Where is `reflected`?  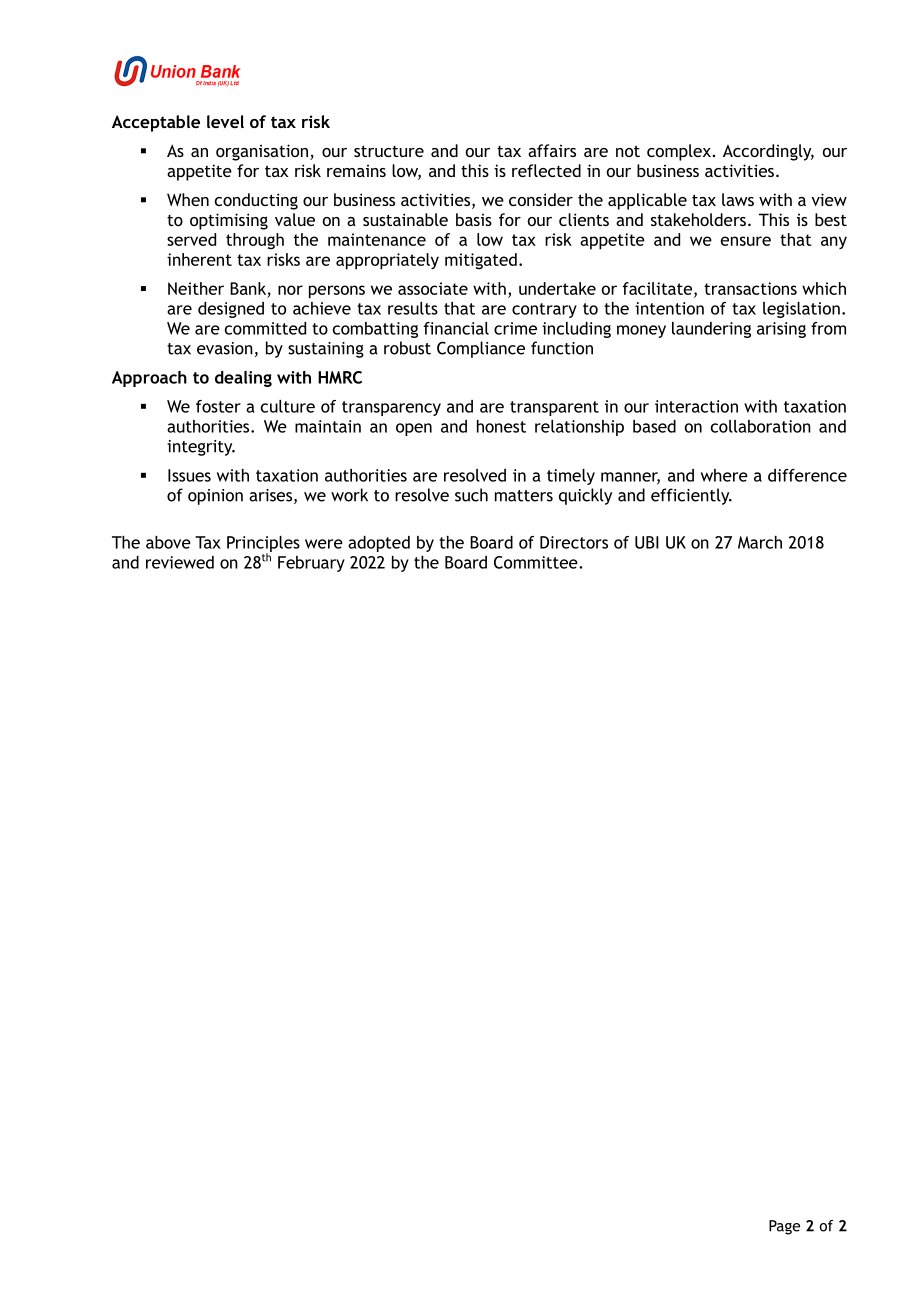 reflected is located at coordinates (546, 170).
